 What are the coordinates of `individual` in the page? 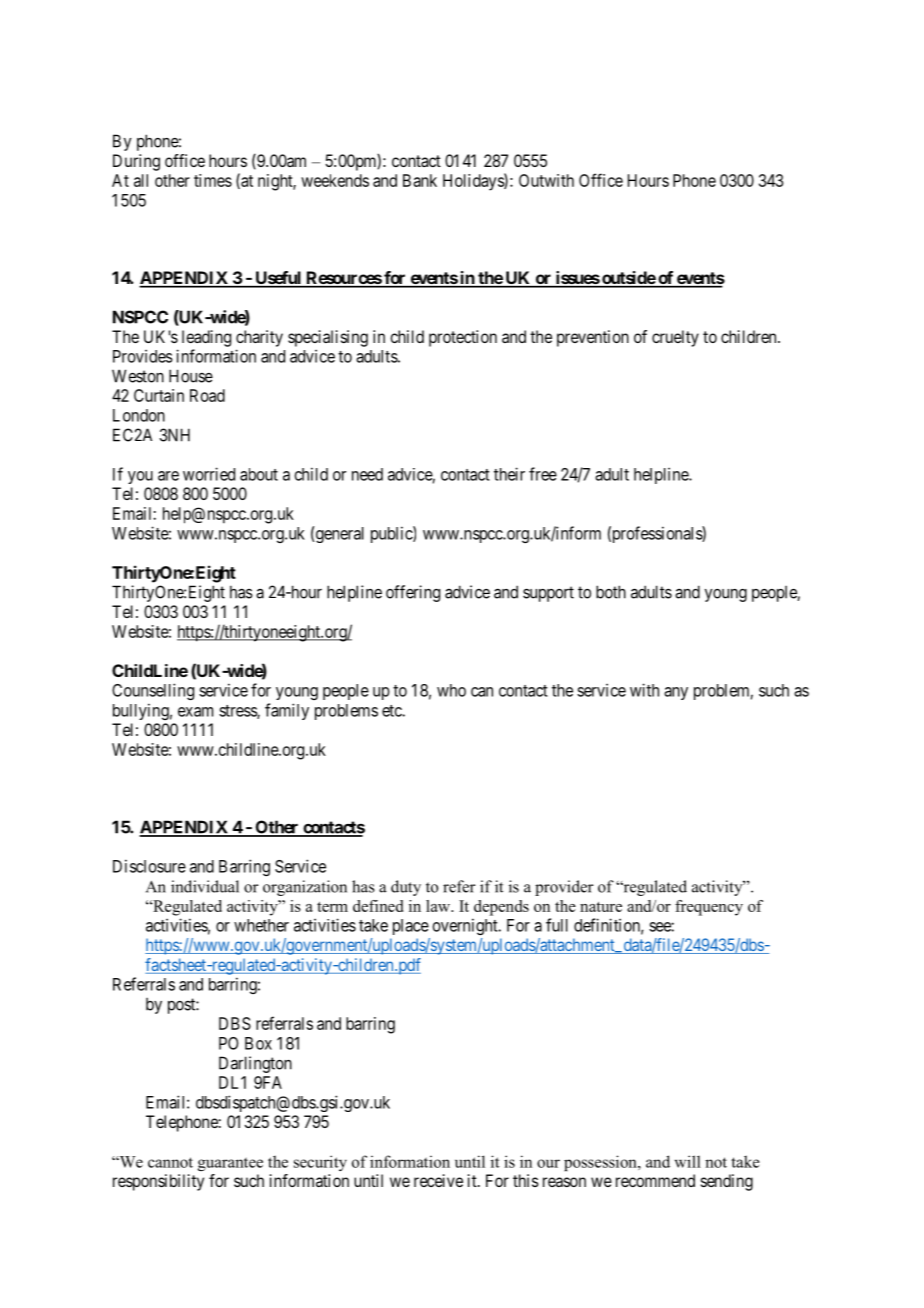 It's located at (205, 886).
